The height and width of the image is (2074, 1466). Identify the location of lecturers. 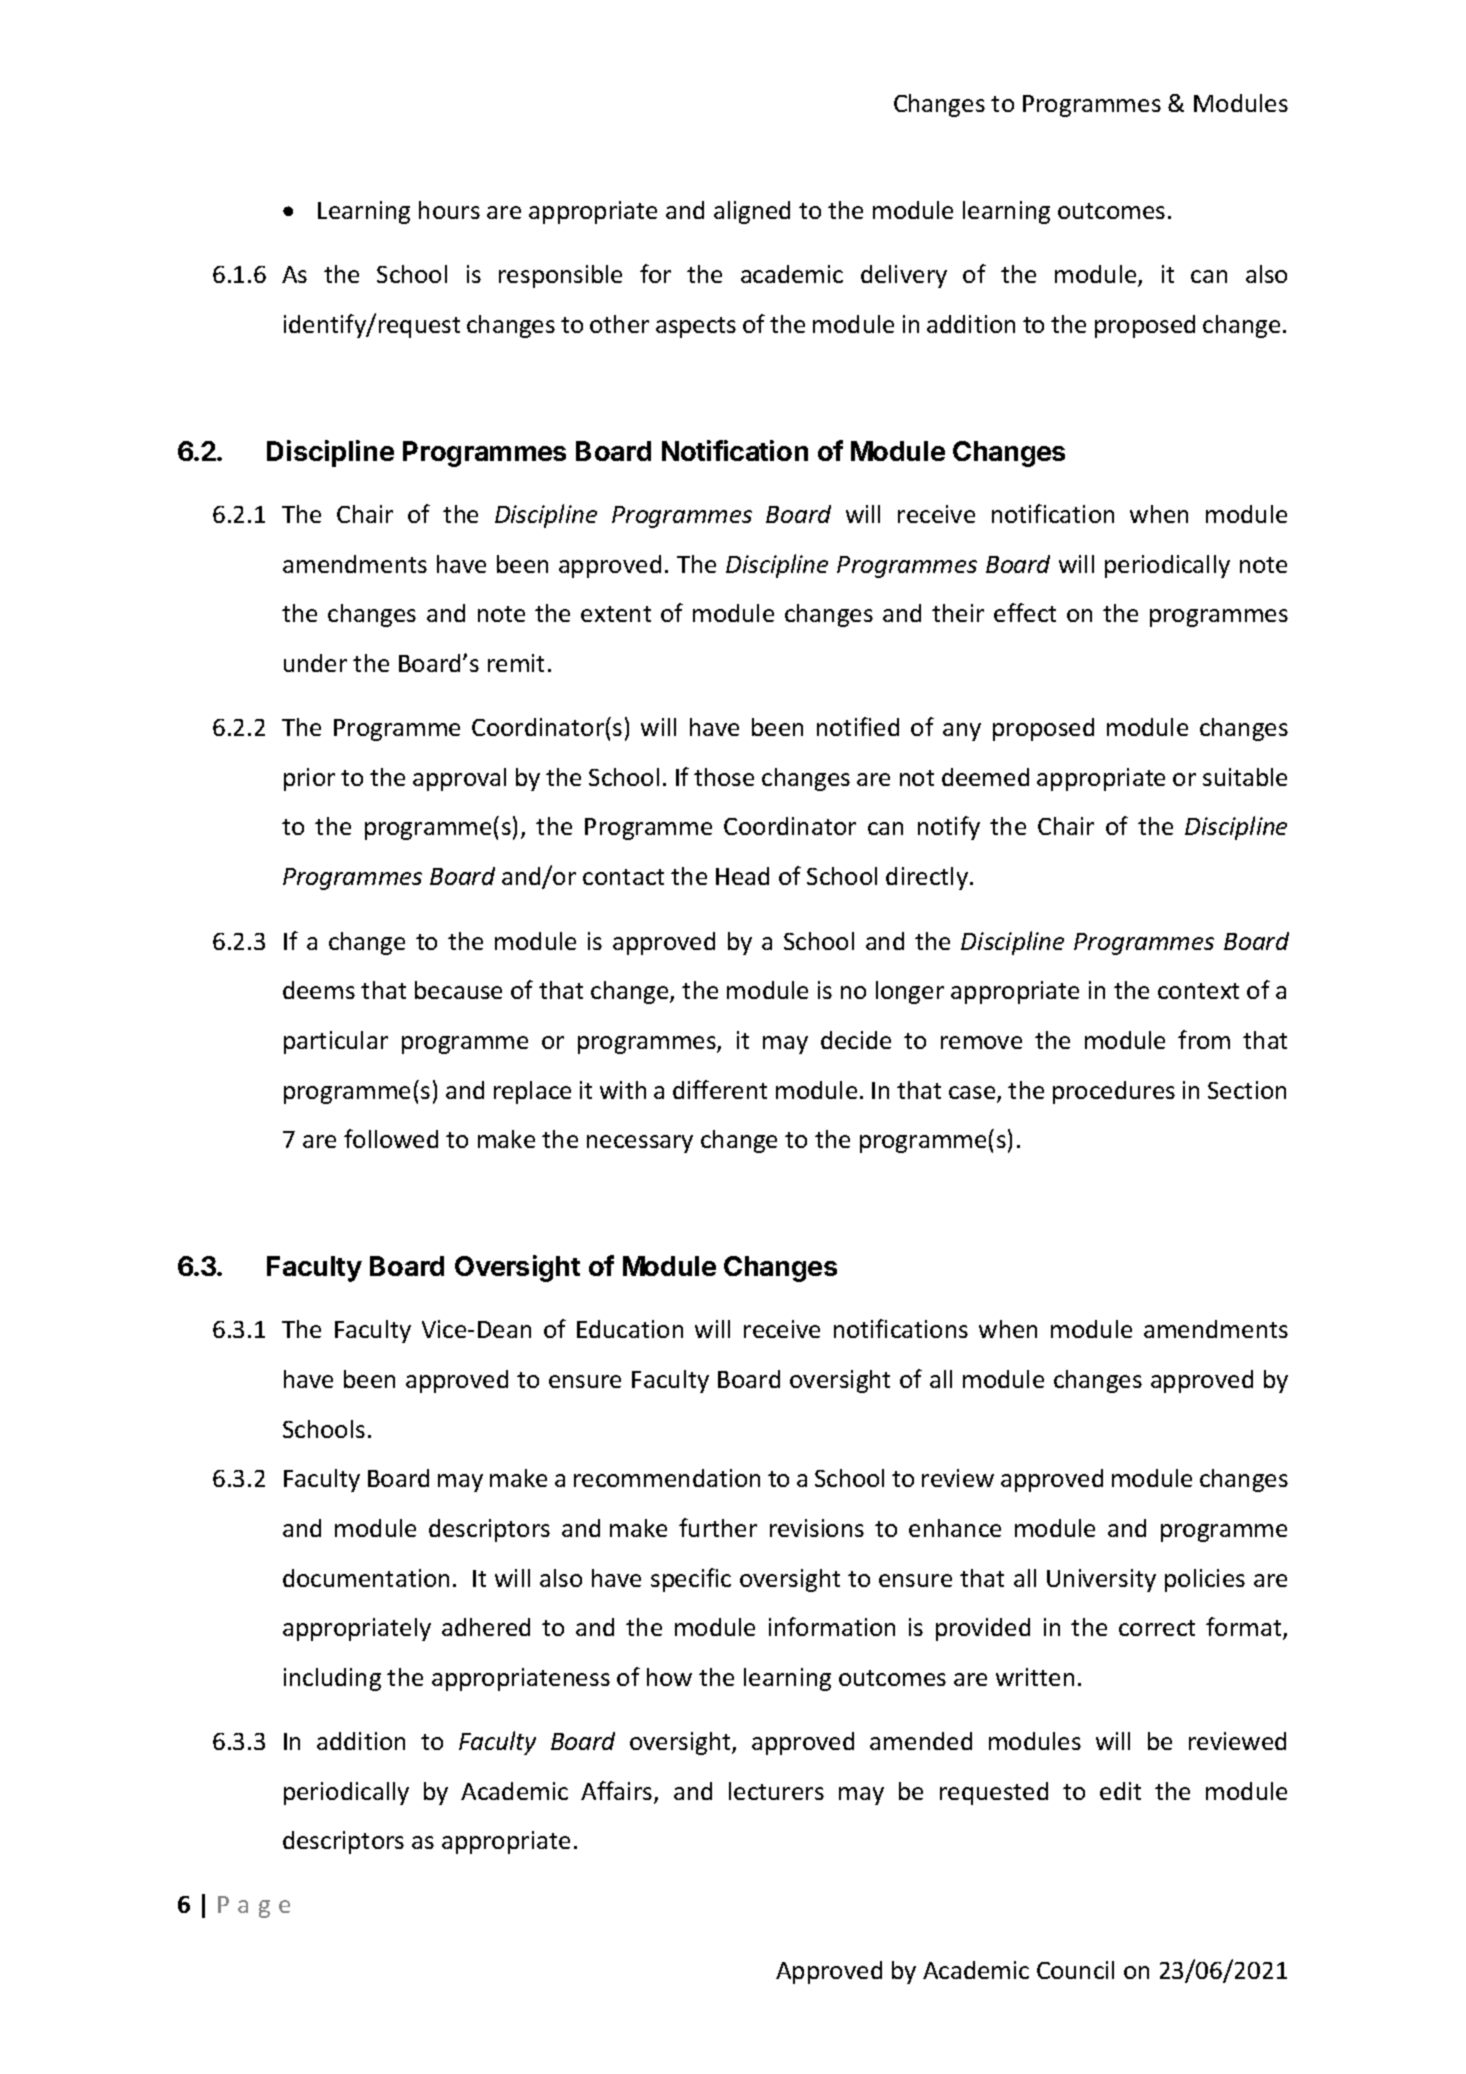
(776, 1791).
